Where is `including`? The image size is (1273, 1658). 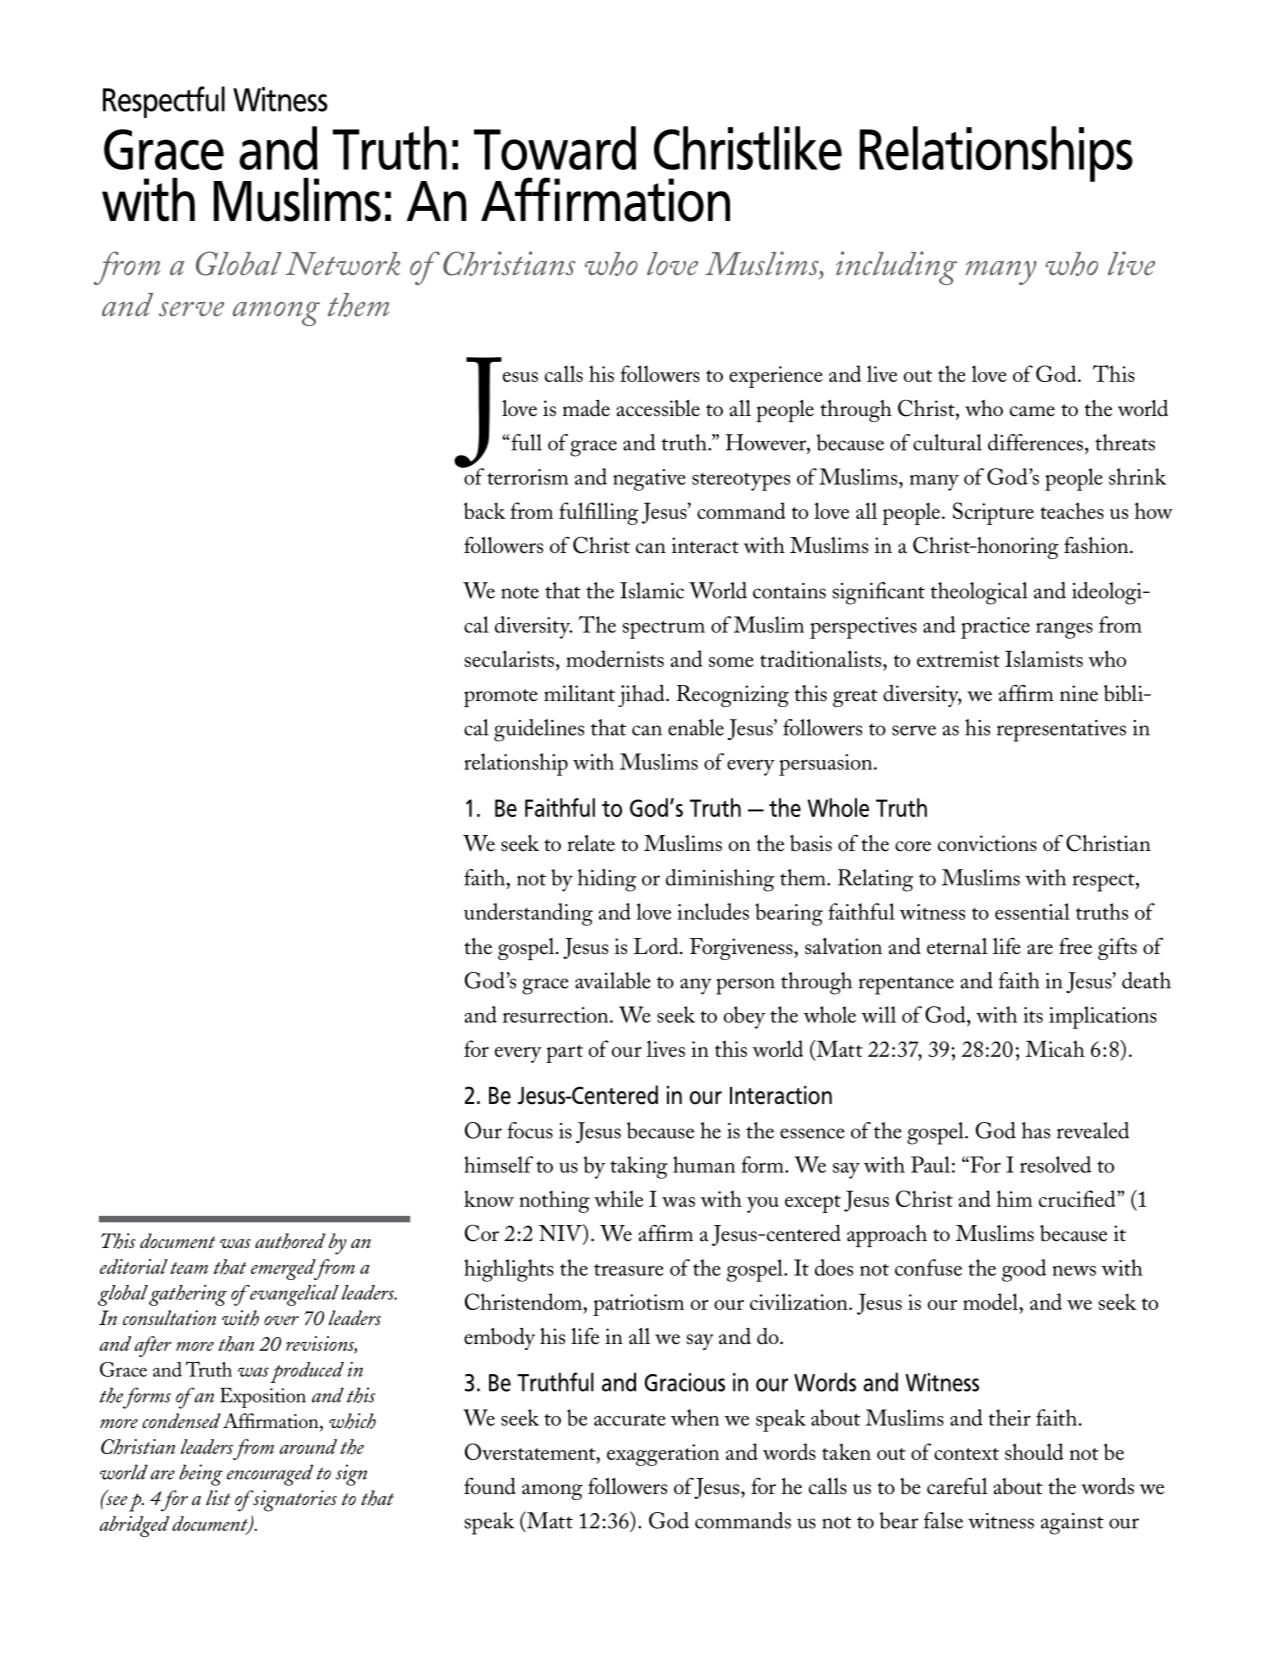 including is located at coordinates (896, 268).
